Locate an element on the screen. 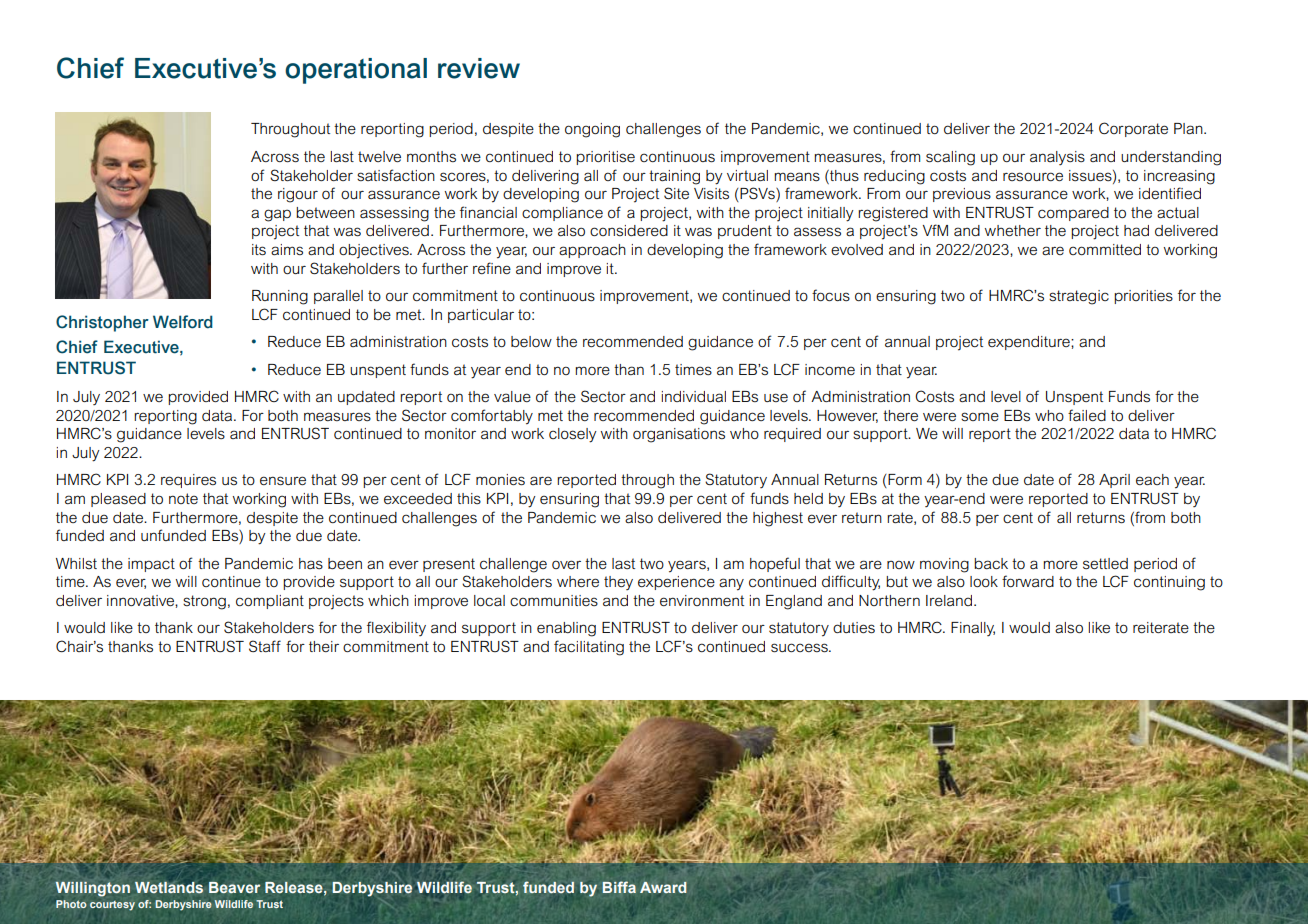 This screenshot has height=924, width=1308. Award is located at coordinates (663, 887).
